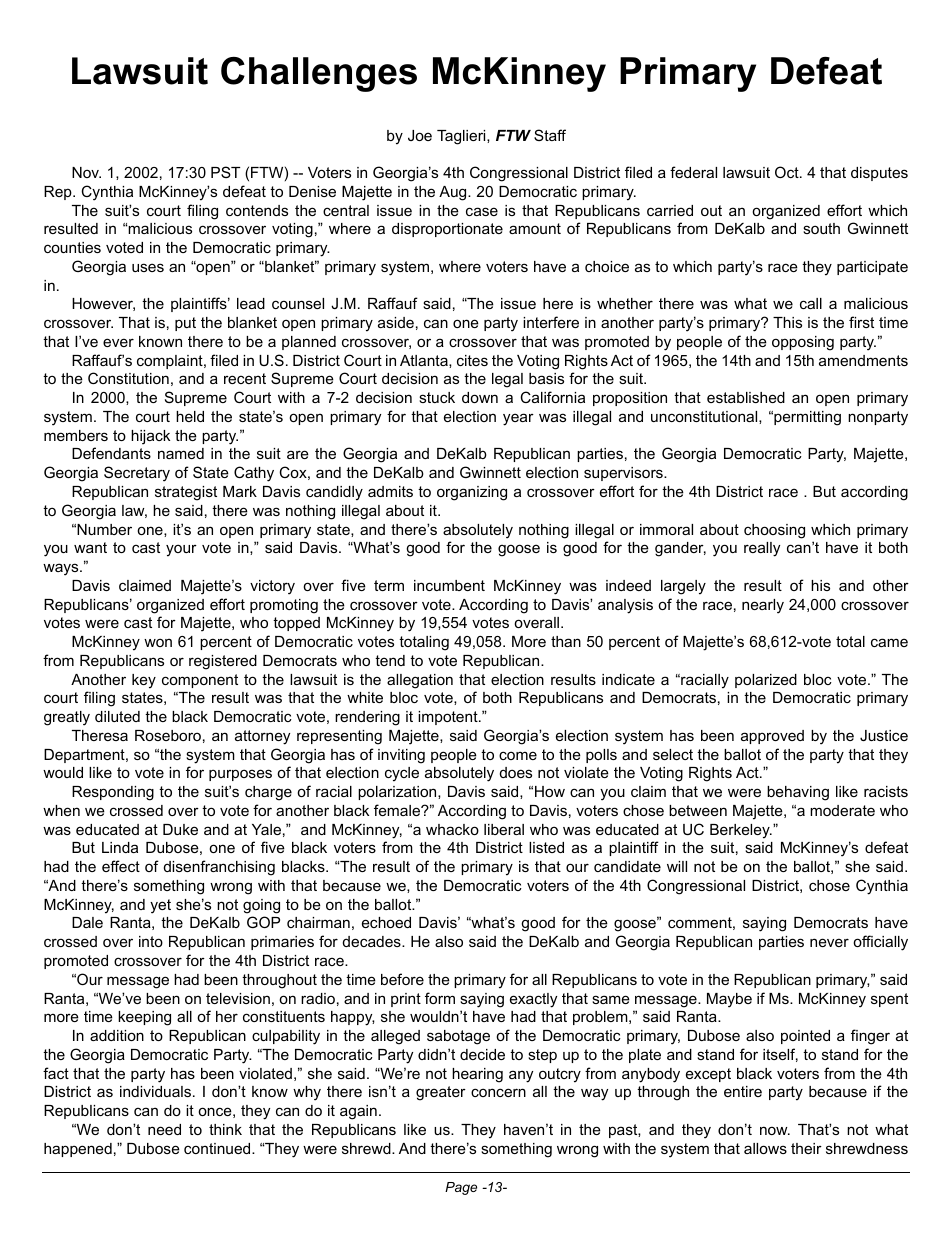 The width and height of the screenshot is (952, 1233). I want to click on need, so click(164, 1129).
